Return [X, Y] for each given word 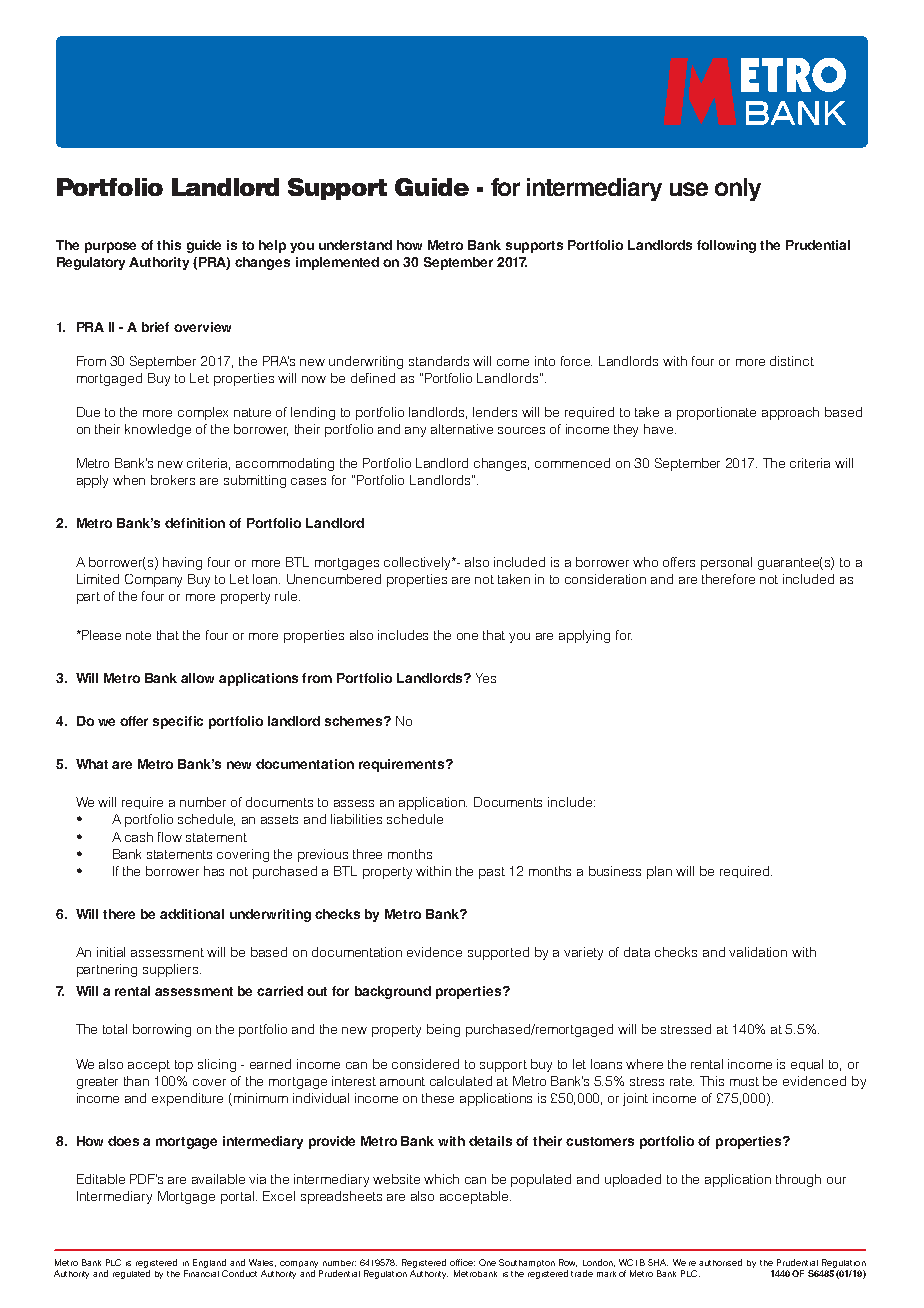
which [441, 1179]
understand [355, 245]
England [210, 1265]
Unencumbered [334, 579]
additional [192, 914]
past [492, 873]
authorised [720, 1262]
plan [659, 872]
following [726, 246]
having [182, 563]
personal [726, 563]
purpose [110, 247]
